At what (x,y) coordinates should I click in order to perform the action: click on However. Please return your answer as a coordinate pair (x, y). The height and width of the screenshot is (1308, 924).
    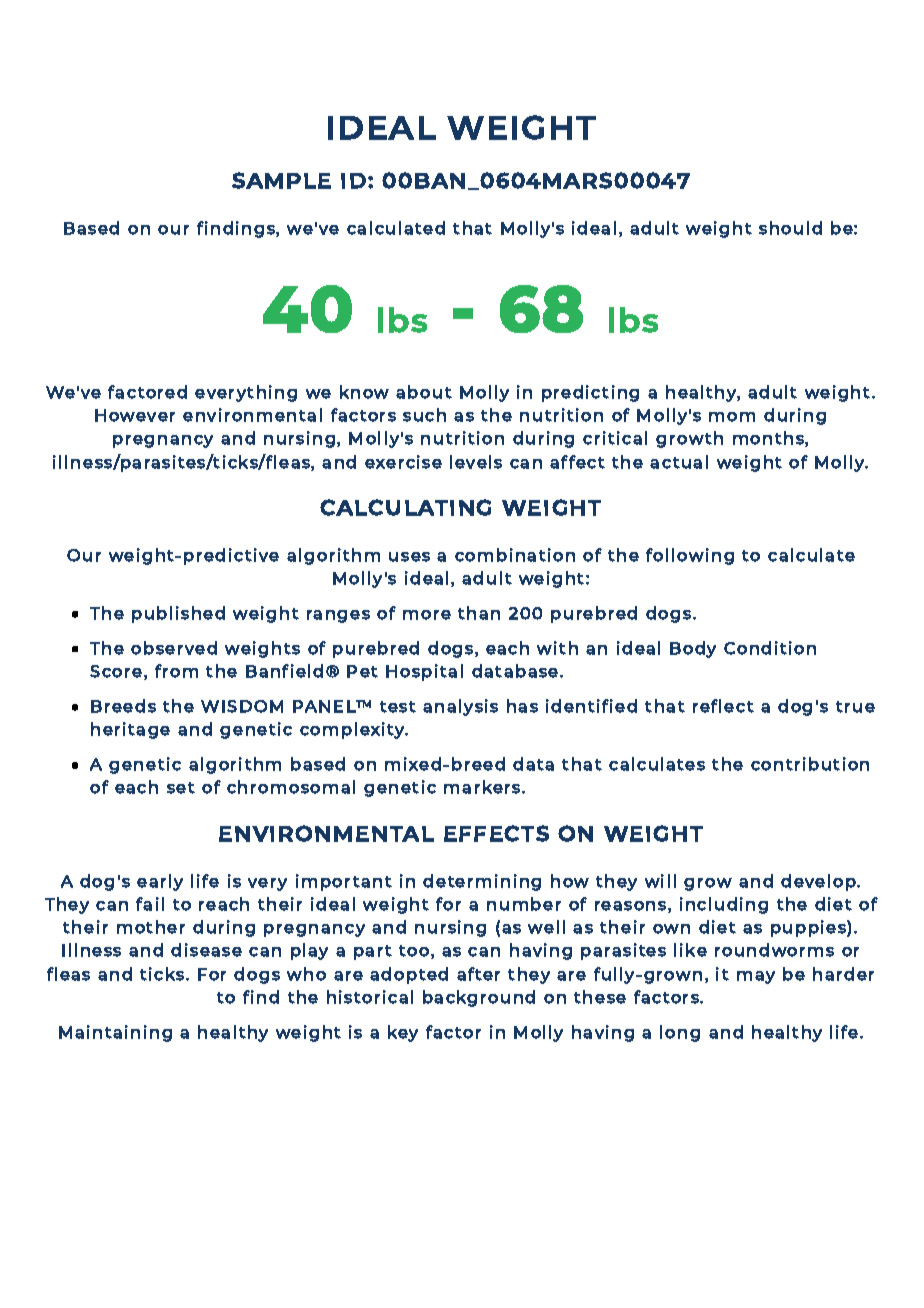
    Looking at the image, I should click on (135, 415).
